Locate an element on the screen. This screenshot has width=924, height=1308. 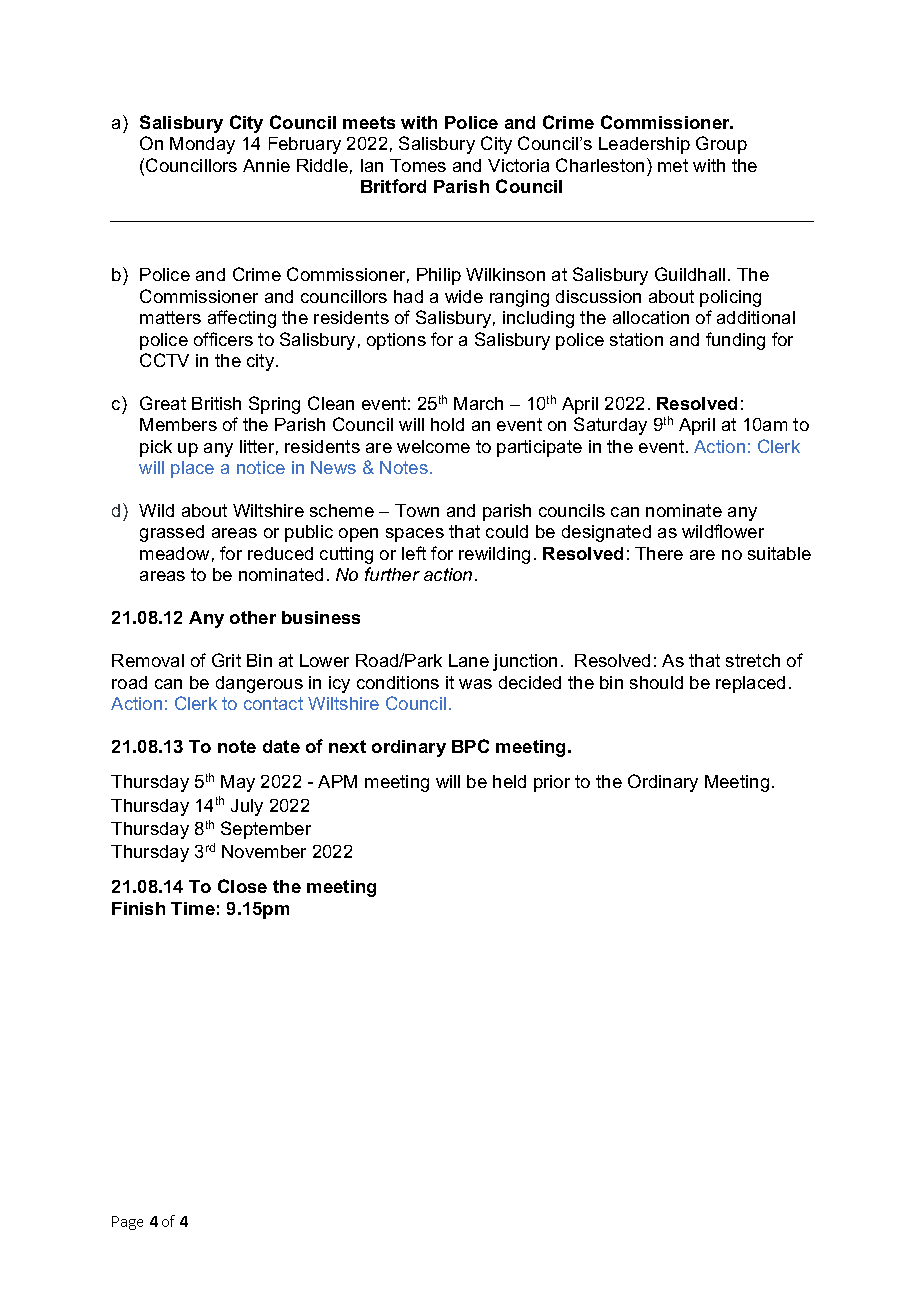
Grit is located at coordinates (226, 660).
